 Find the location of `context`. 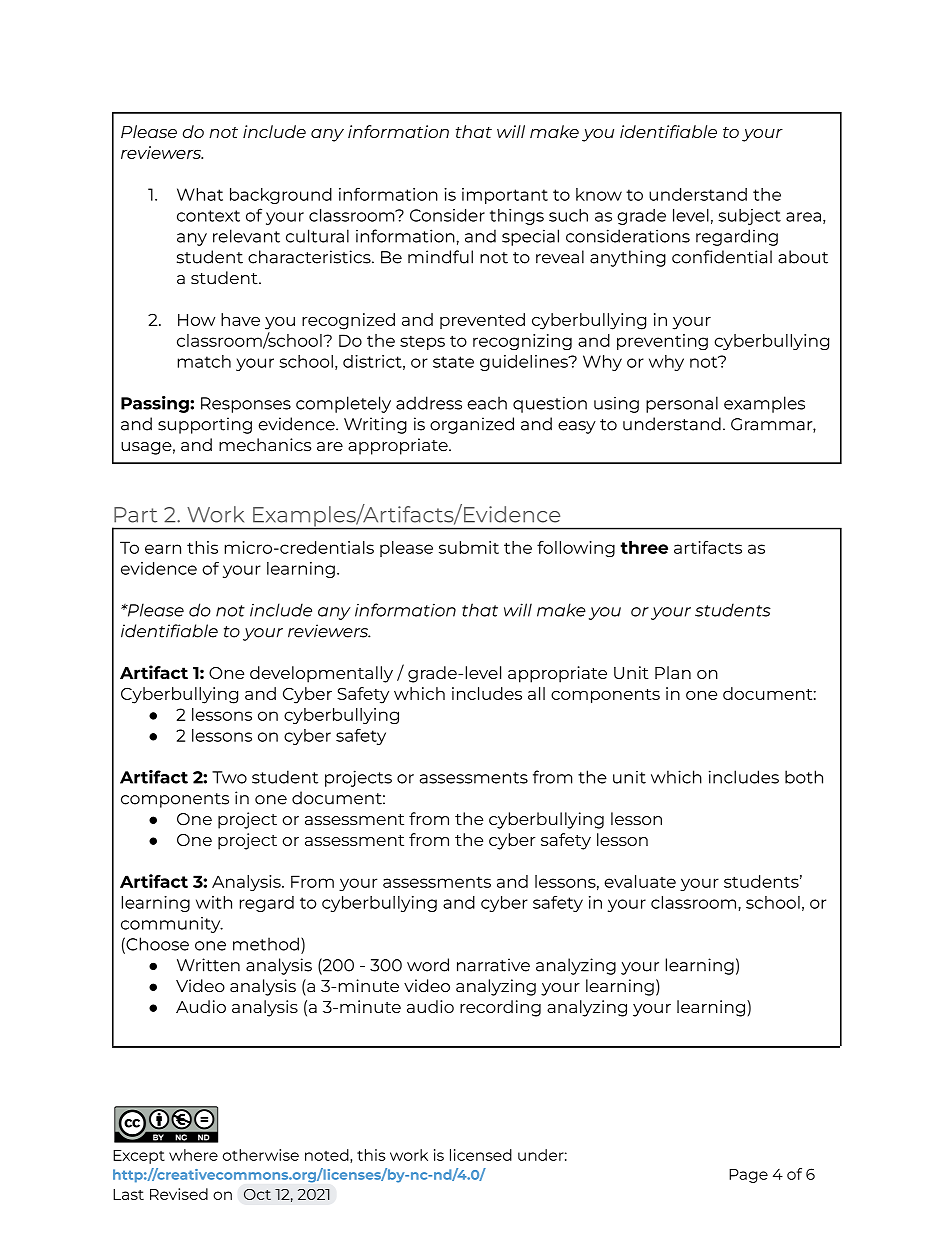

context is located at coordinates (208, 216).
